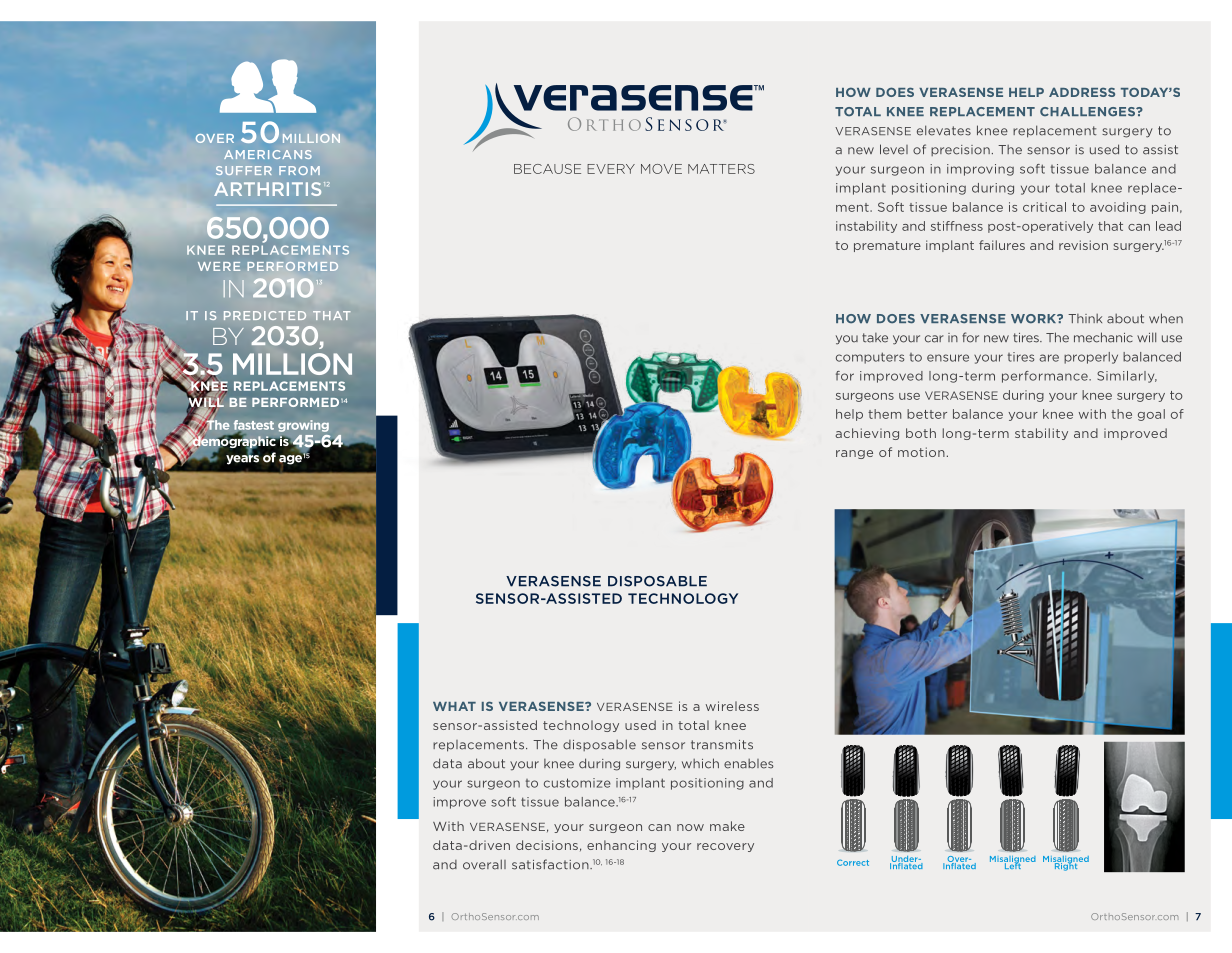 The height and width of the screenshot is (953, 1232). Describe the element at coordinates (722, 745) in the screenshot. I see `transmits` at that location.
